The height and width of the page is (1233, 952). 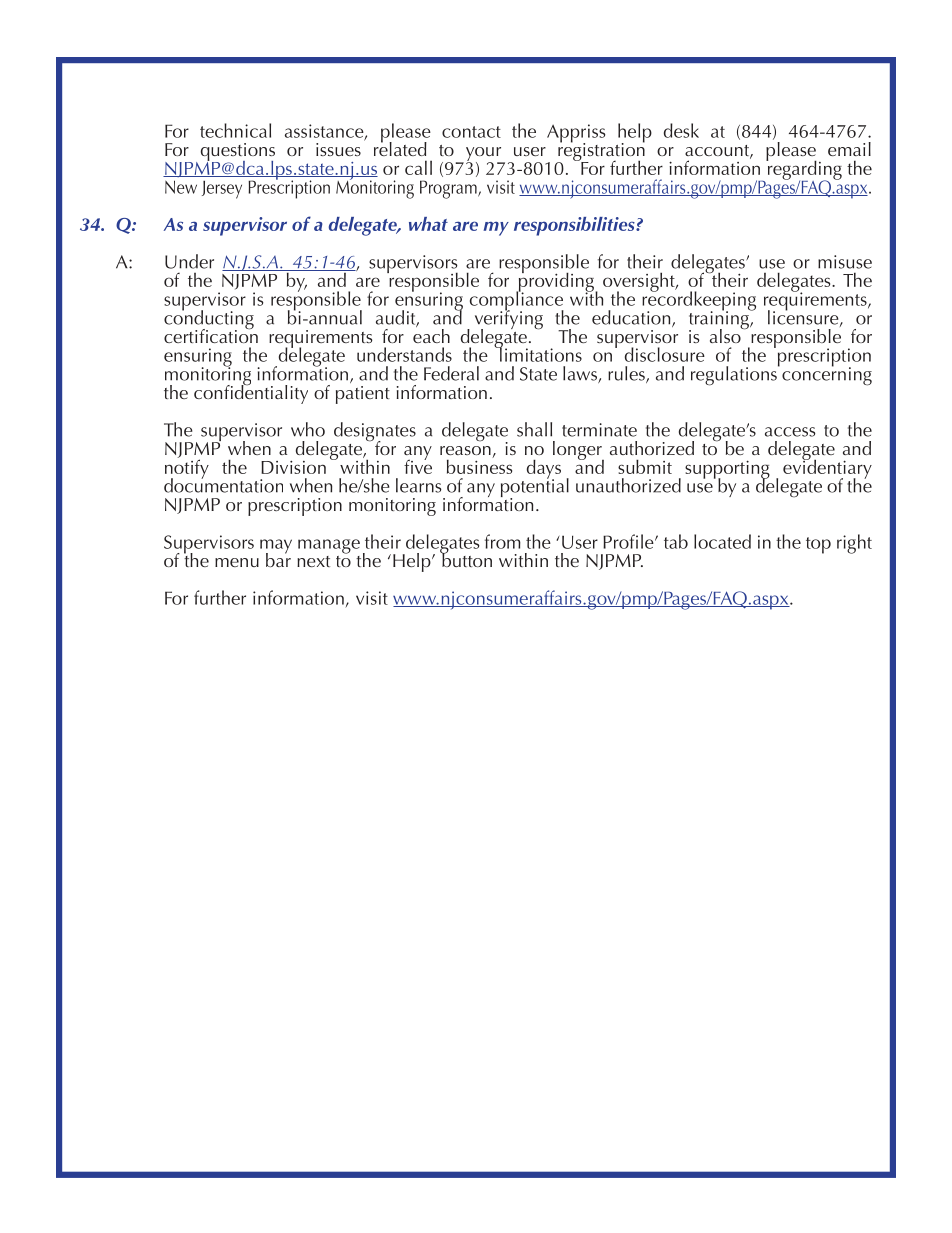 What do you see at coordinates (293, 467) in the page?
I see `Division` at bounding box center [293, 467].
